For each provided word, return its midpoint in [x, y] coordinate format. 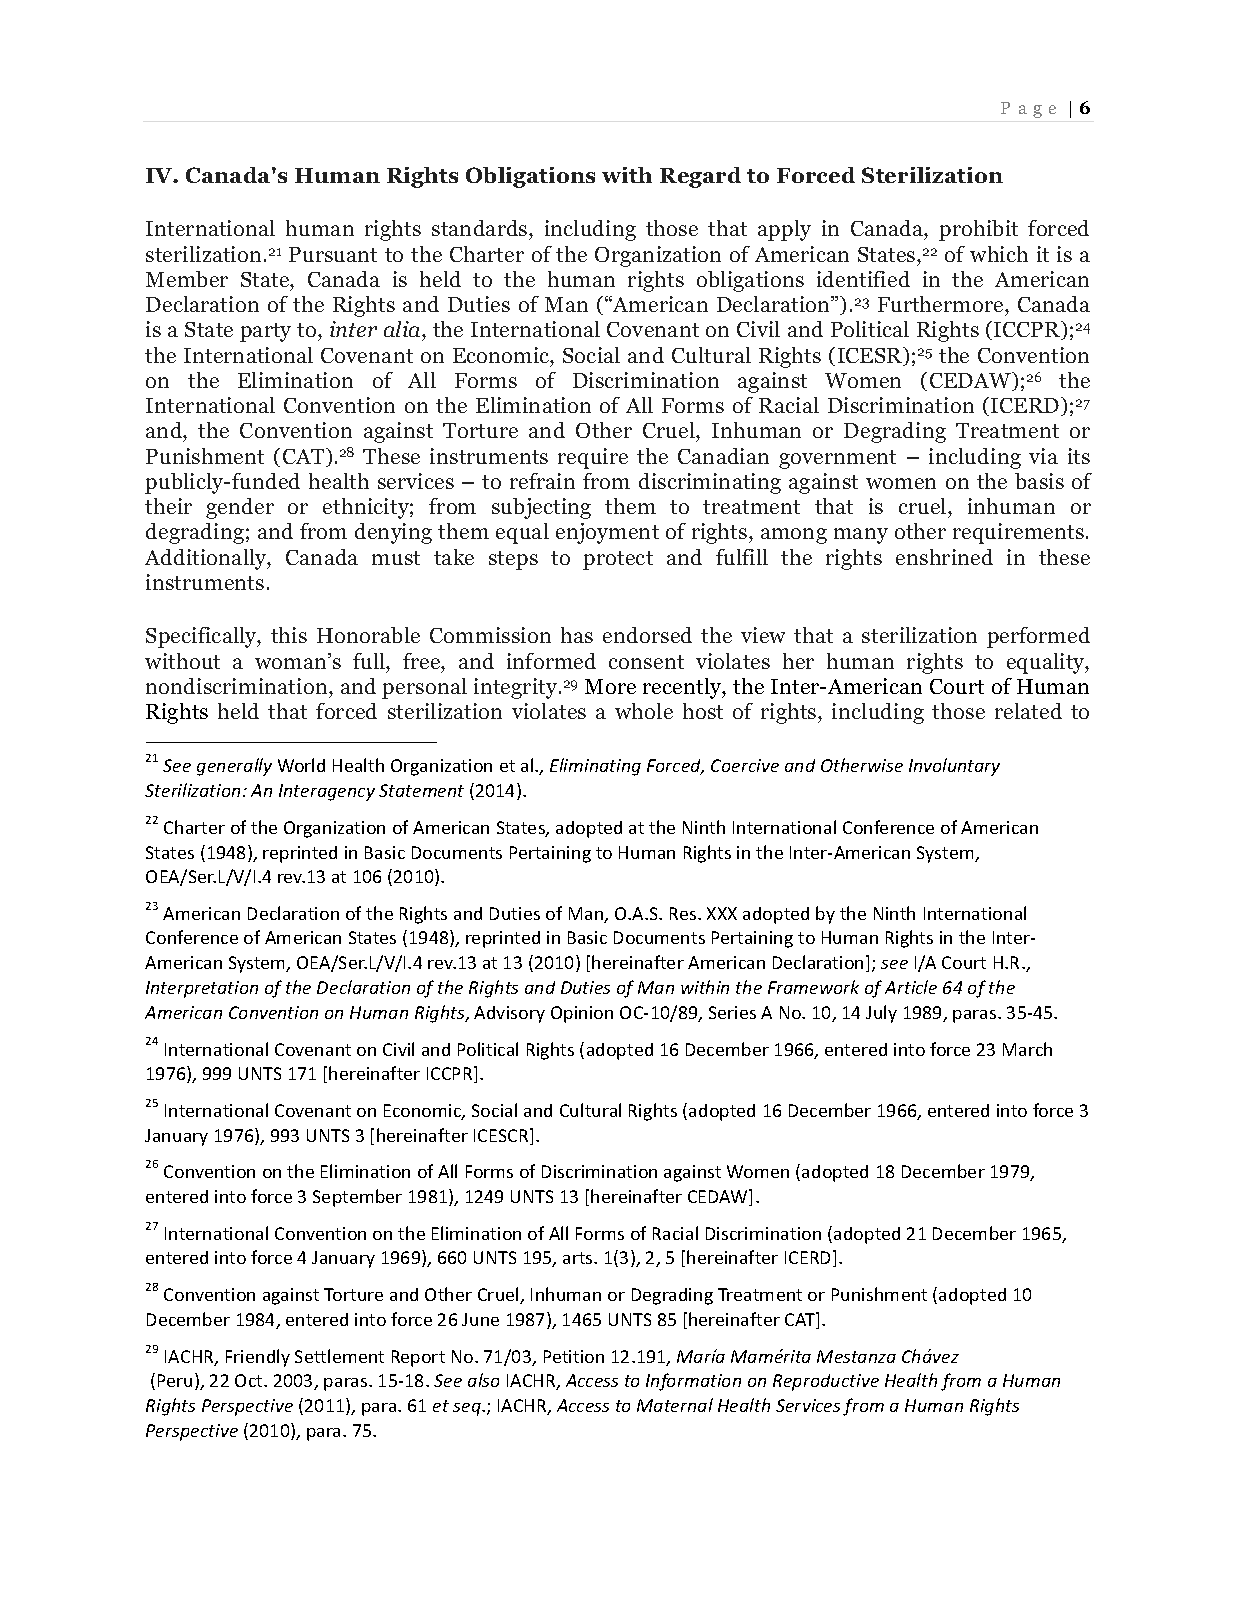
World [301, 765]
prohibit [978, 230]
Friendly [258, 1358]
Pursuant [333, 254]
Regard [700, 177]
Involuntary [954, 767]
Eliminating [595, 767]
